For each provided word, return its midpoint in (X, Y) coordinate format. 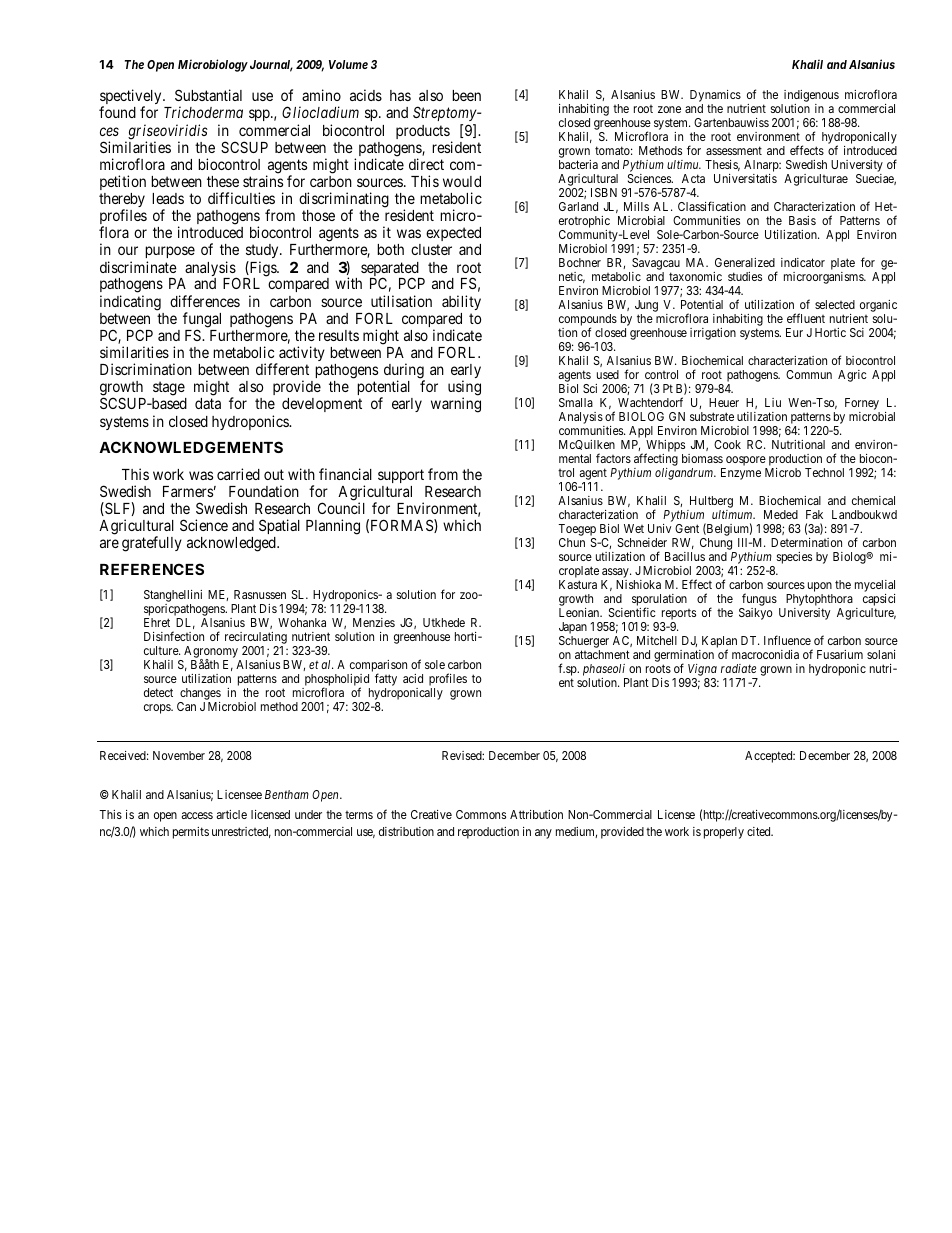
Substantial (208, 95)
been (466, 95)
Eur (794, 332)
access (197, 815)
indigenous (810, 97)
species (794, 558)
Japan (573, 629)
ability (461, 302)
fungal (202, 321)
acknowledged (232, 544)
